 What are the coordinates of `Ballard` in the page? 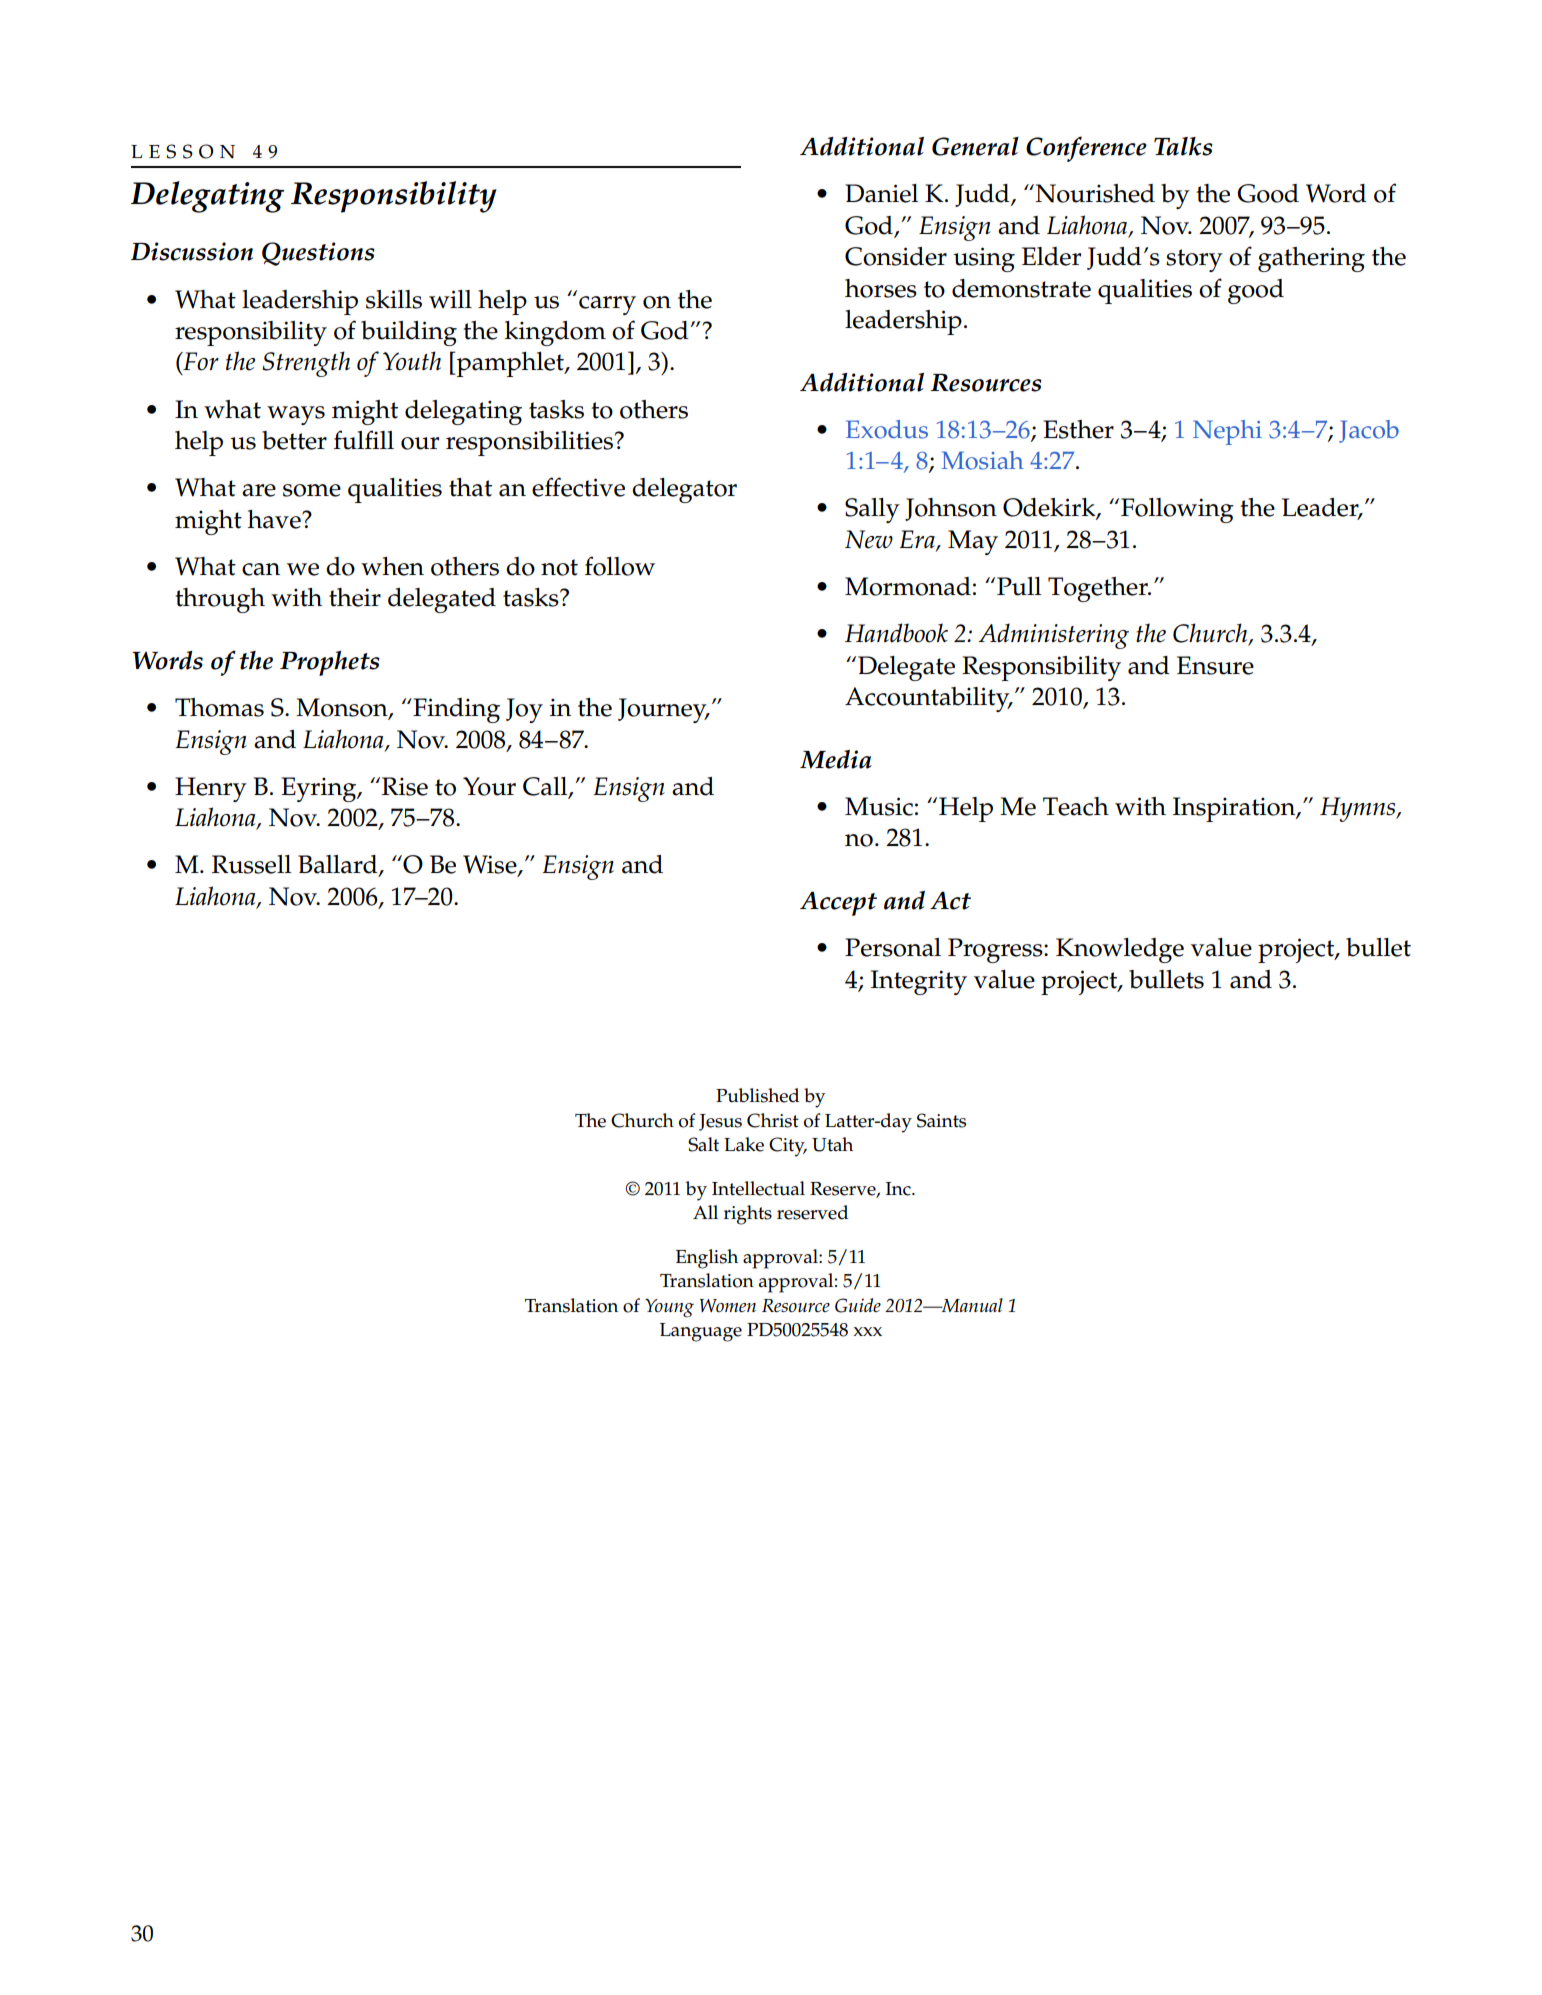 It's located at (339, 865).
